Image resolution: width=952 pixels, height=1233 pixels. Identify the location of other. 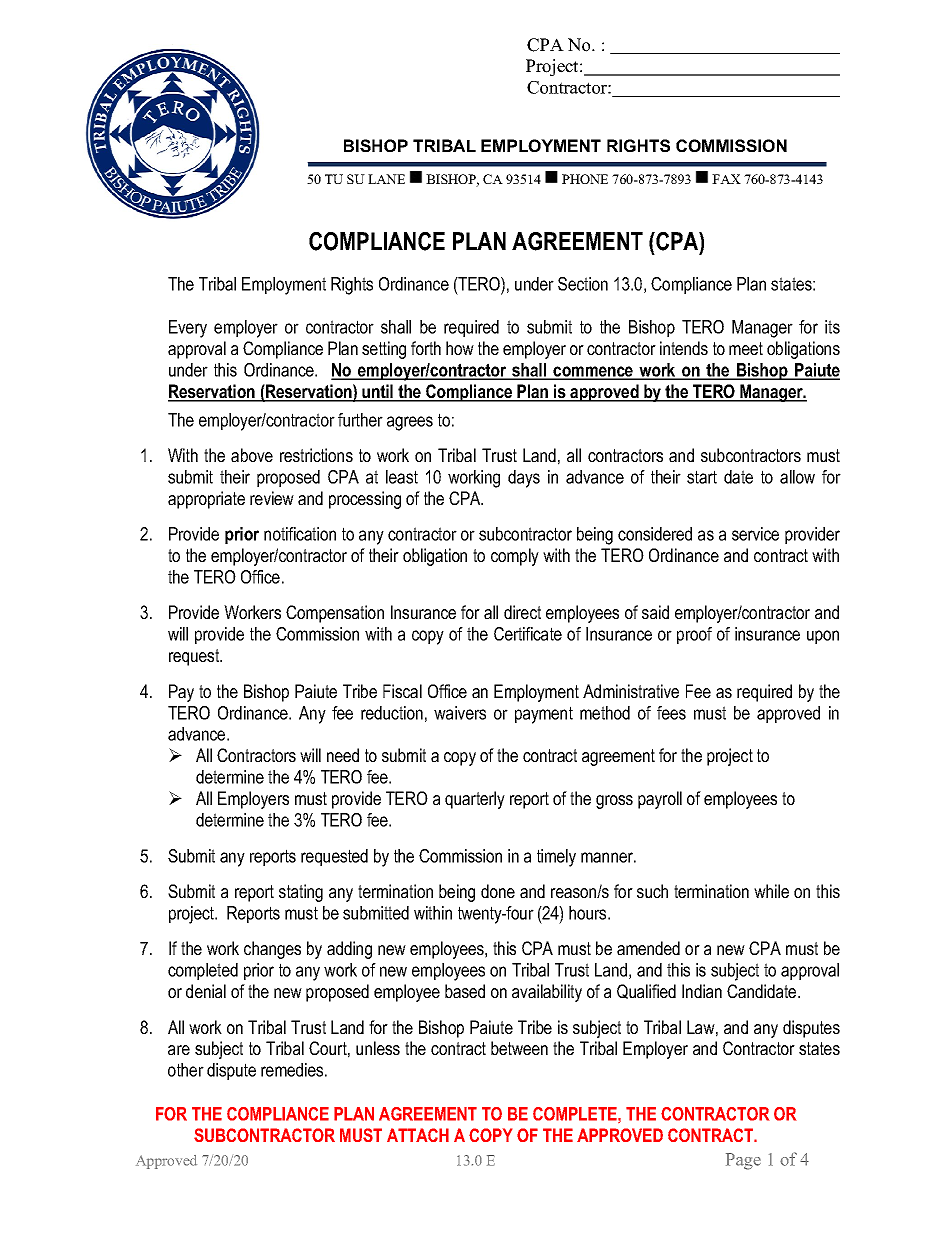
(186, 1070).
